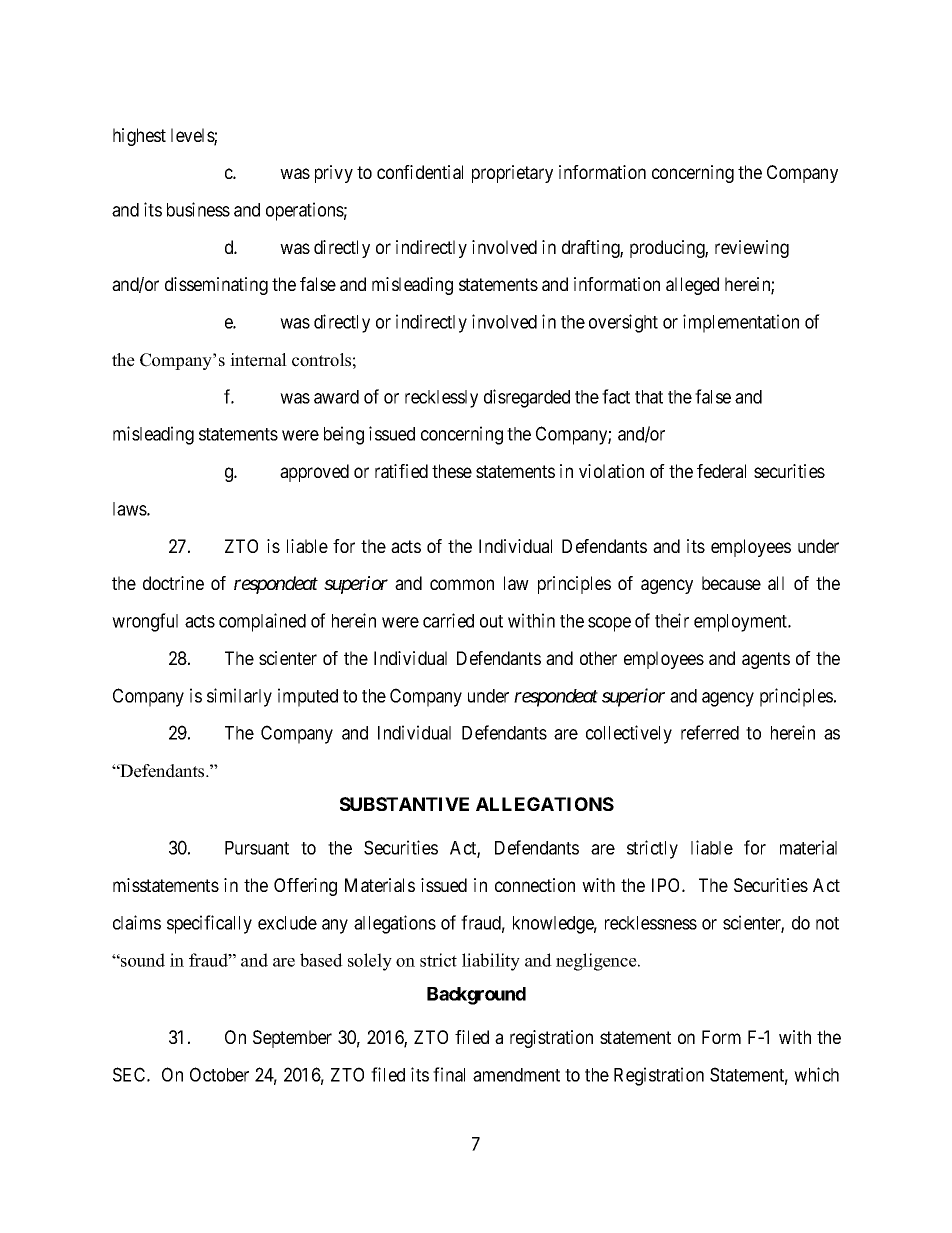 The image size is (952, 1233). I want to click on reviewing, so click(752, 249).
